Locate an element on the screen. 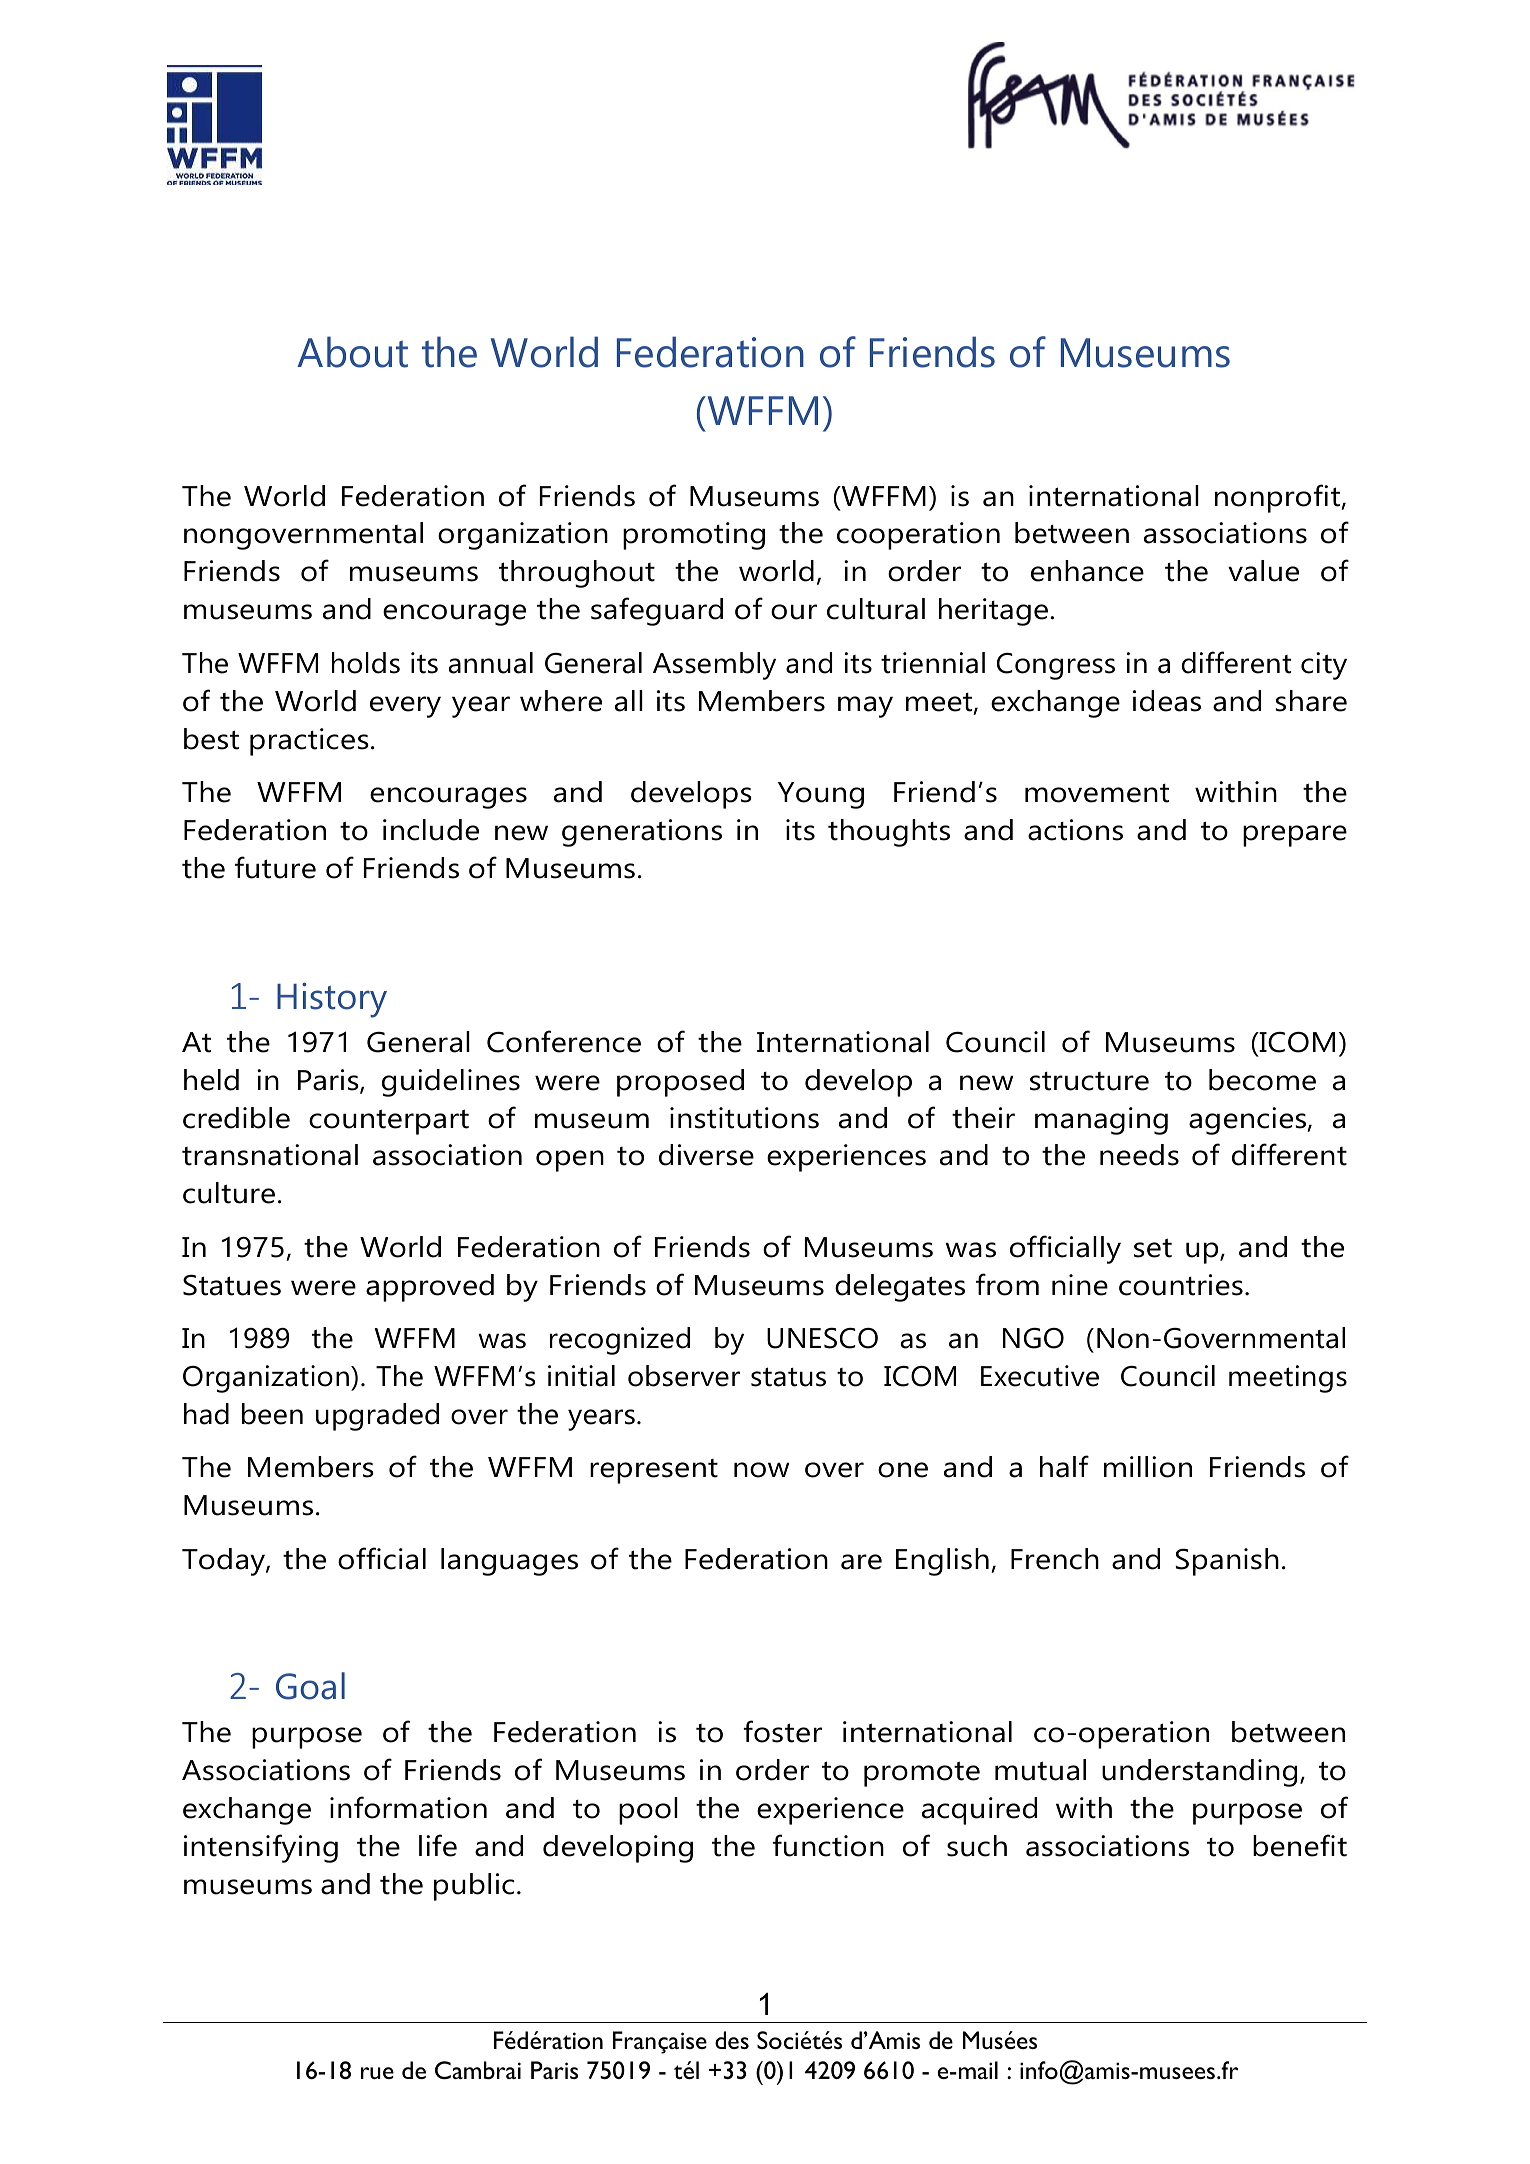  foster is located at coordinates (782, 1731).
